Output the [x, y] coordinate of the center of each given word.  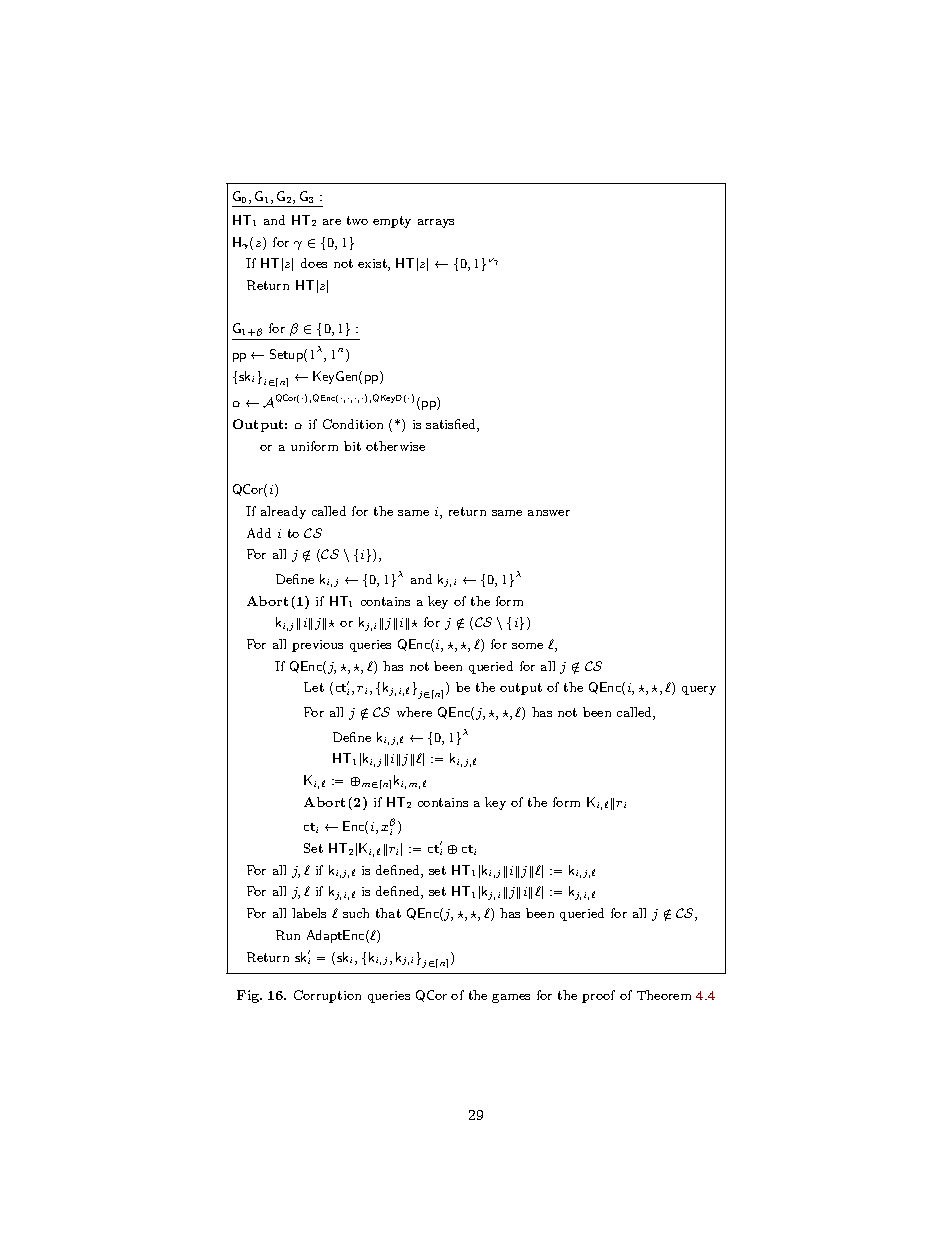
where [414, 712]
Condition [353, 424]
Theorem [664, 995]
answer [549, 513]
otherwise [395, 446]
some [527, 646]
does [314, 263]
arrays [436, 223]
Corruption [327, 996]
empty [392, 222]
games [511, 998]
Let [314, 687]
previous [317, 646]
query [699, 690]
